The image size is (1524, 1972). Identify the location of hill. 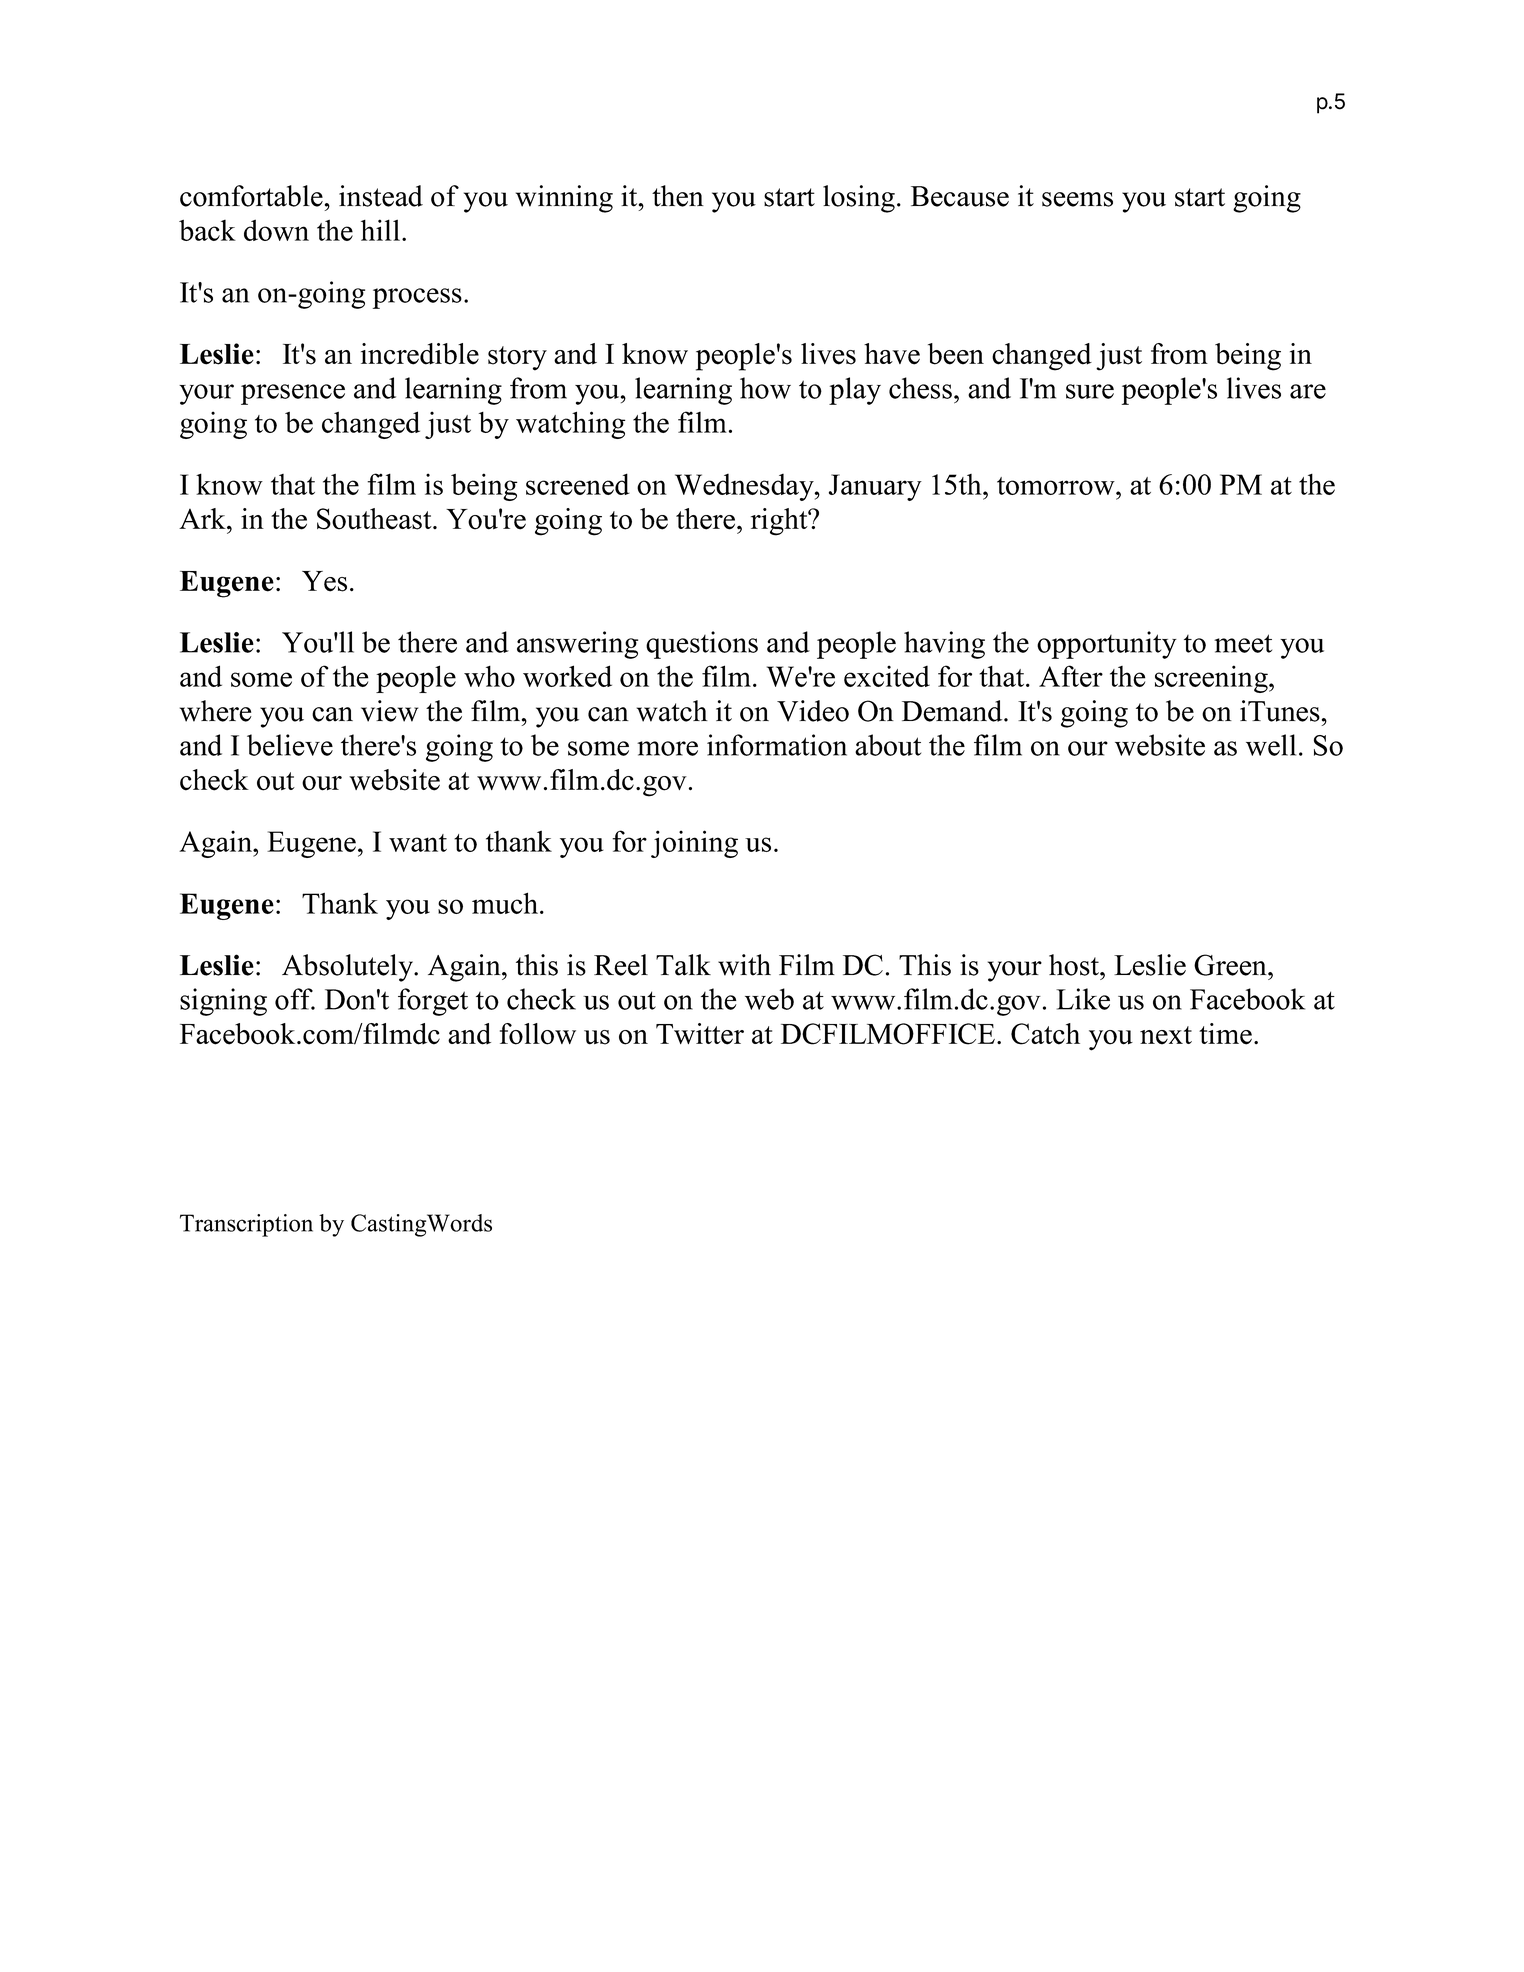
(382, 230).
